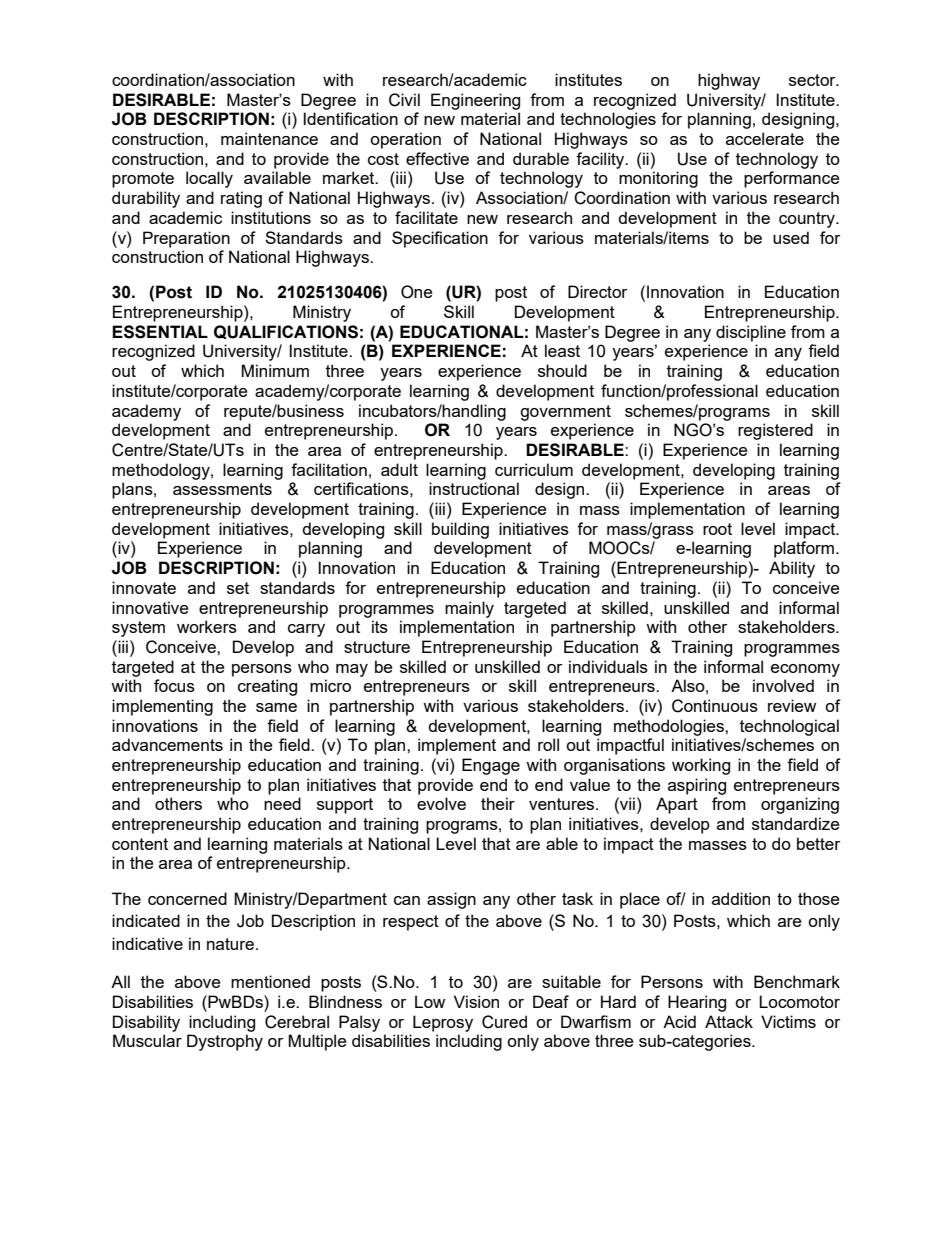  What do you see at coordinates (751, 333) in the screenshot?
I see `discipline` at bounding box center [751, 333].
